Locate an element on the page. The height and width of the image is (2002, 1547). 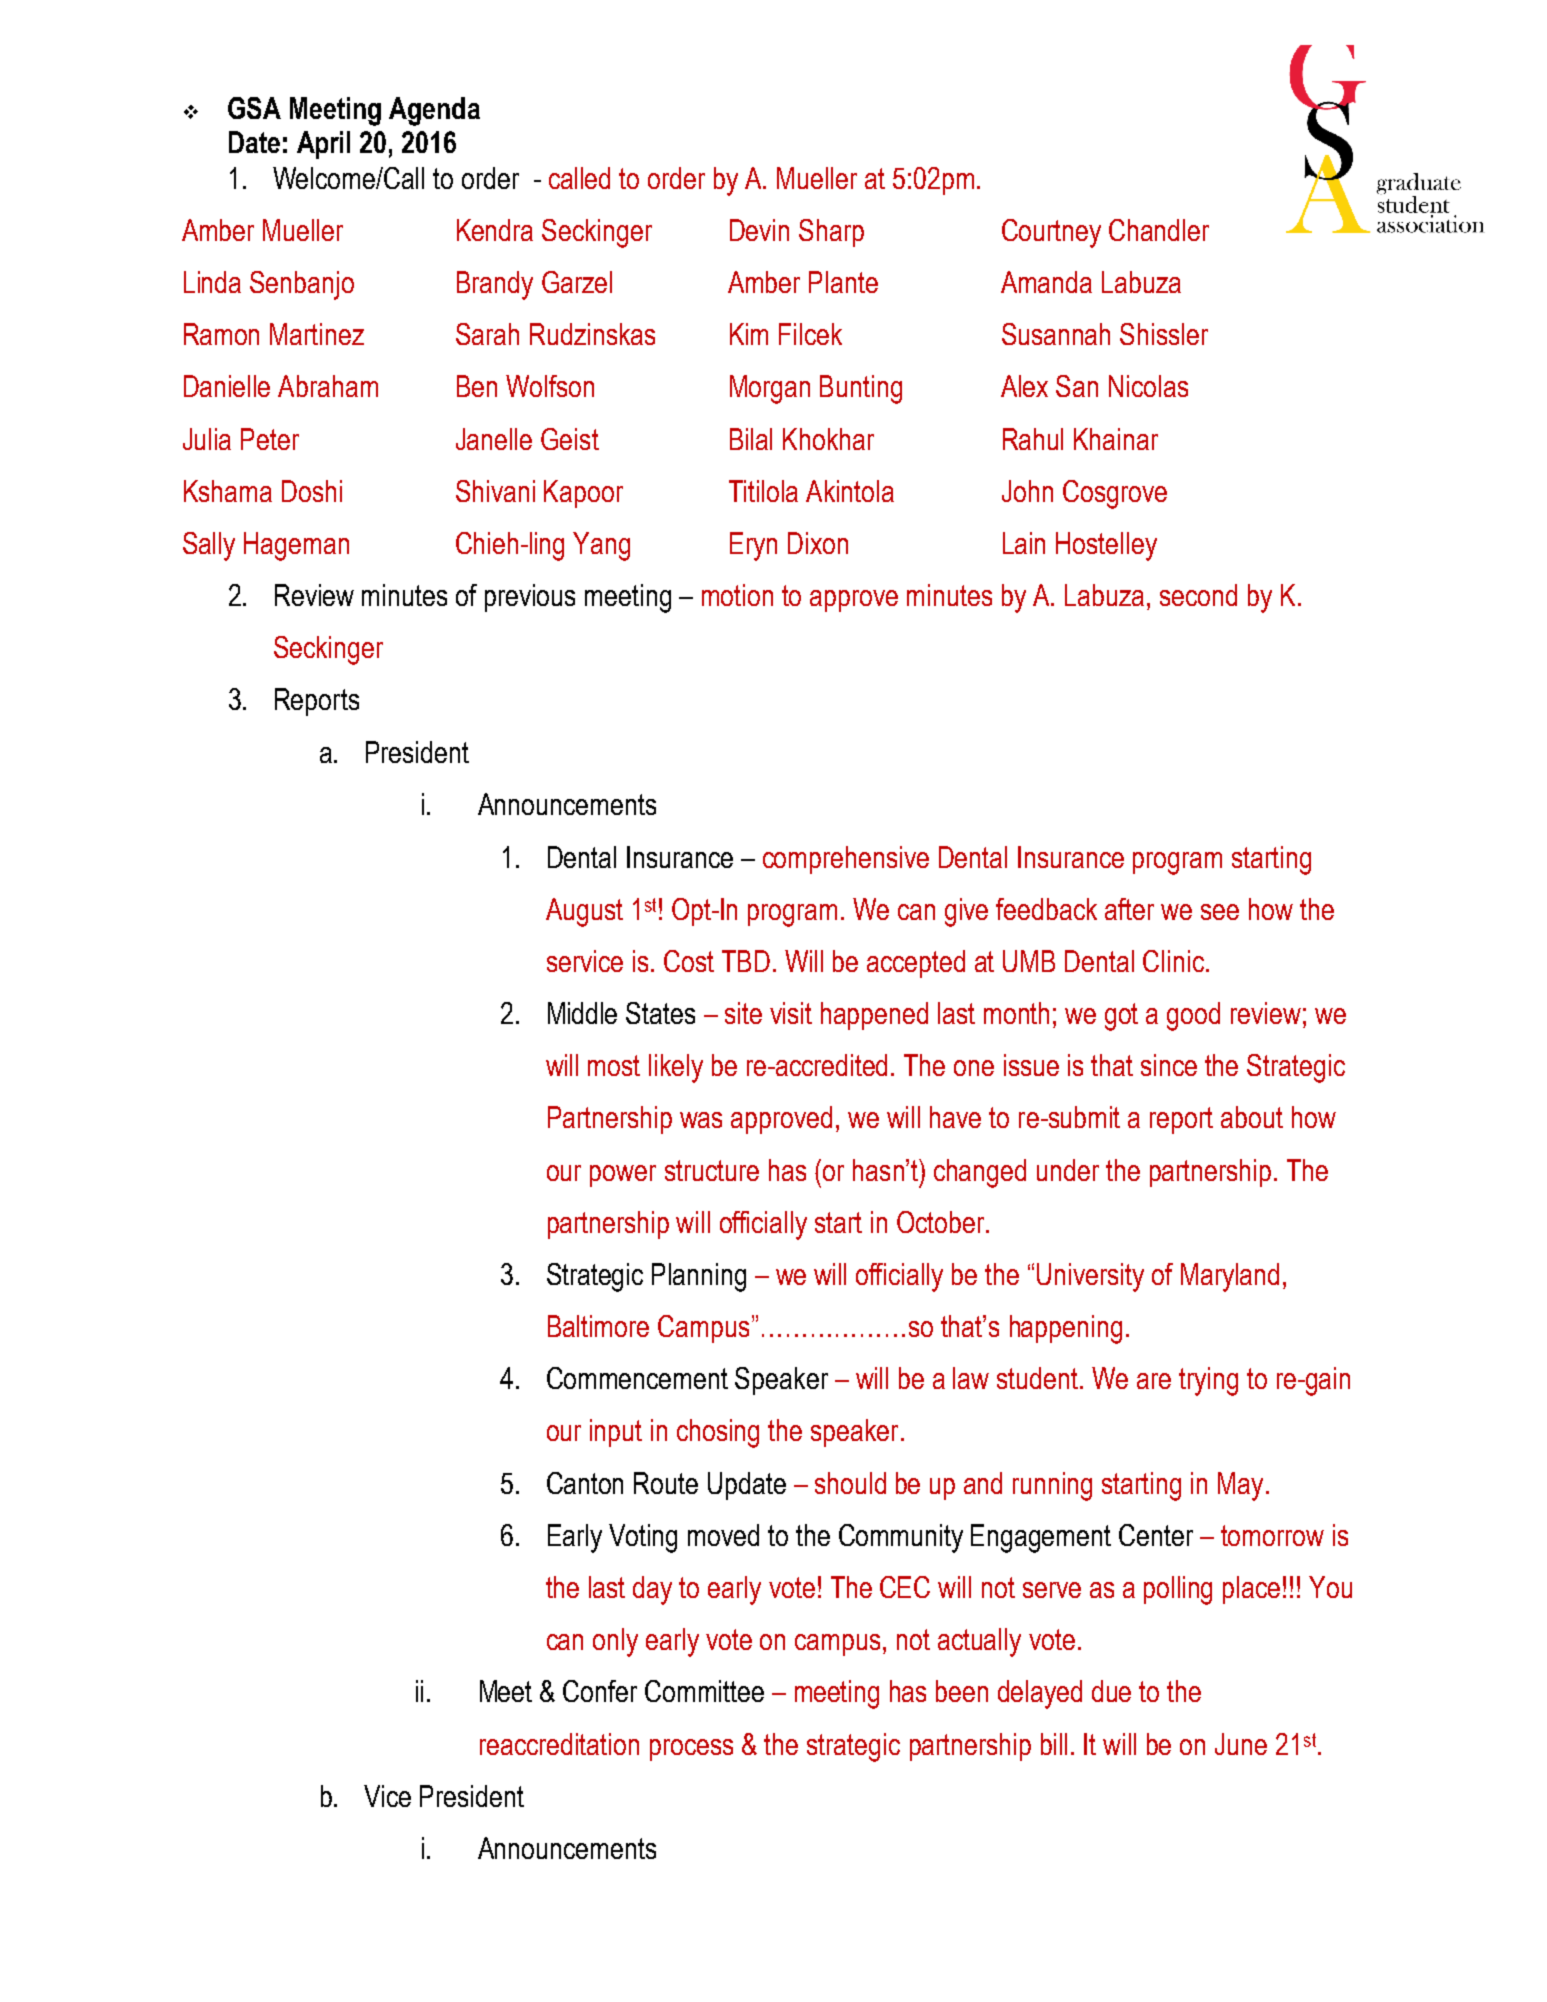
TBD is located at coordinates (746, 961).
